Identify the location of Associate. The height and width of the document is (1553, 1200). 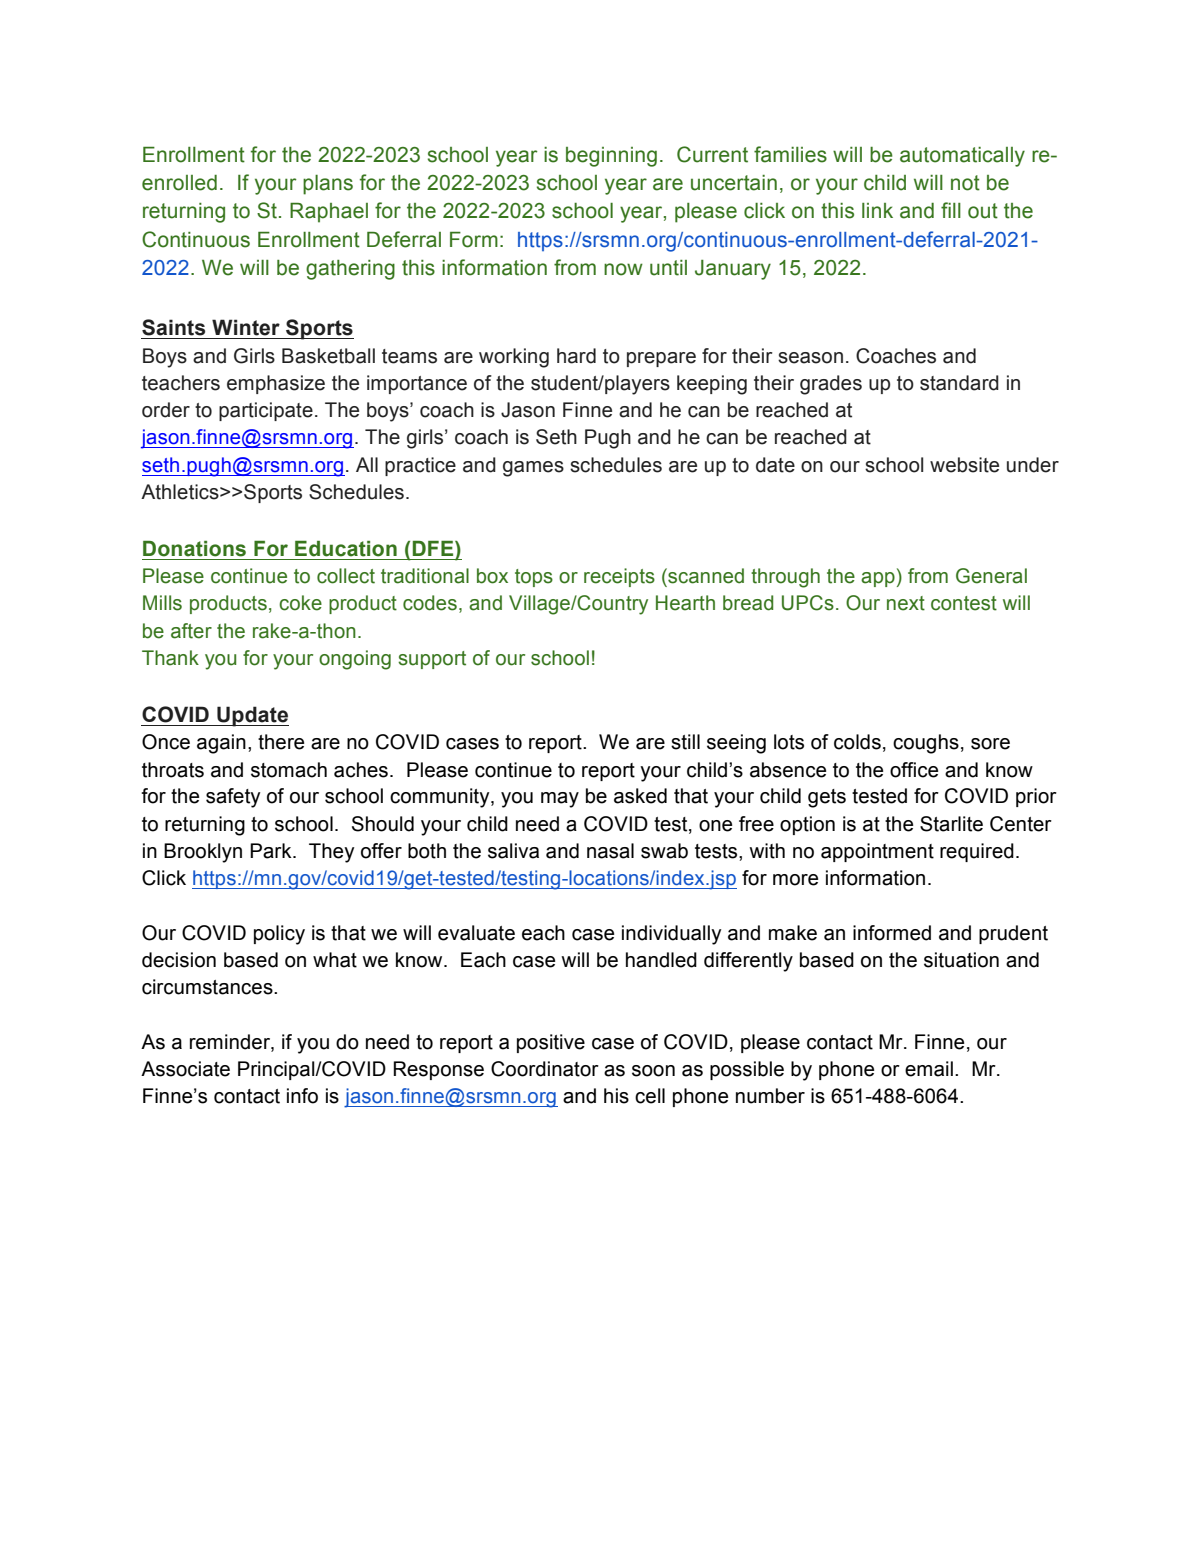
(185, 1069).
